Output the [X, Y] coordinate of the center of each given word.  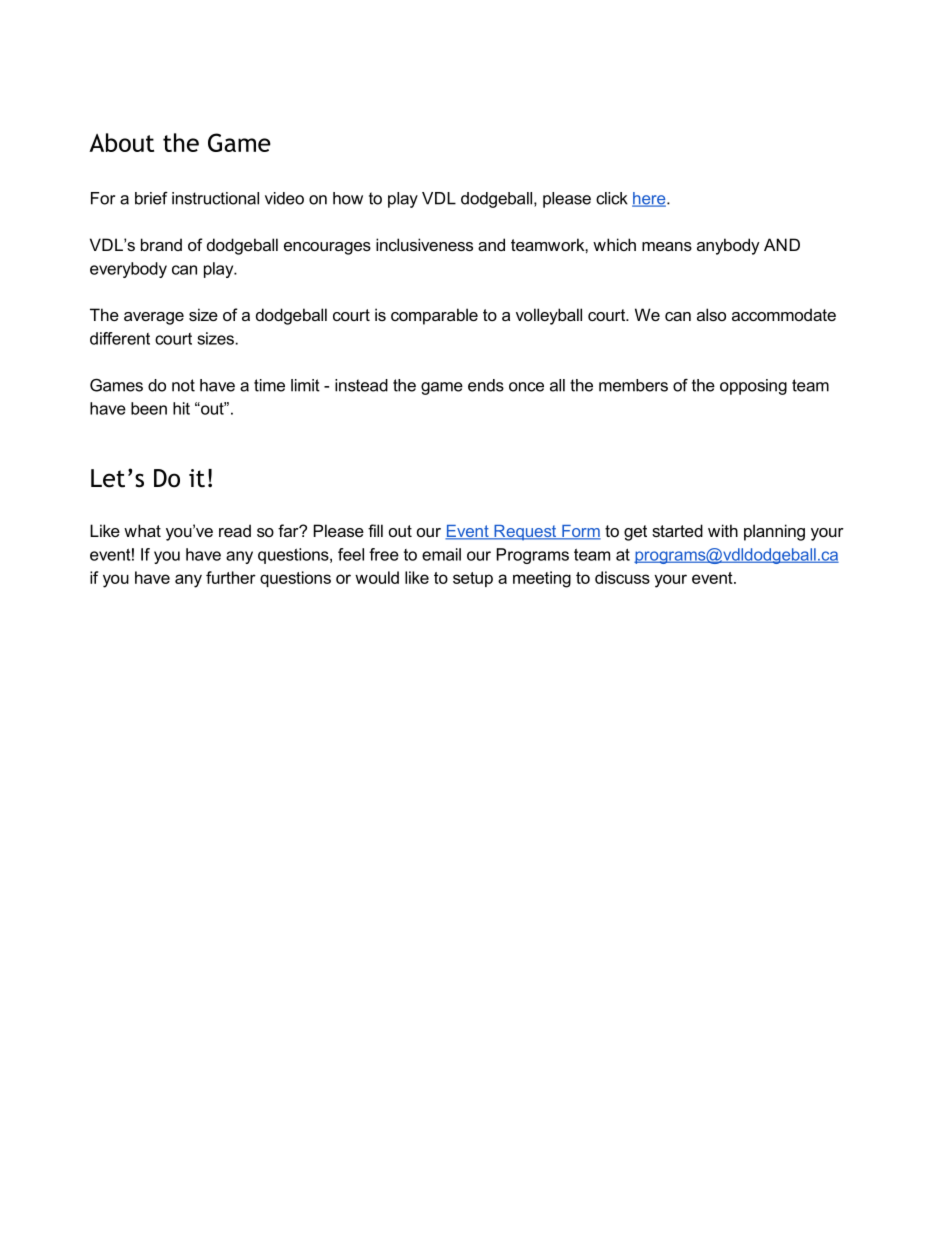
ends [486, 385]
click [612, 198]
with [723, 530]
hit [181, 408]
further [231, 577]
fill [375, 530]
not [183, 385]
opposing [753, 387]
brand [161, 244]
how [348, 198]
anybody [728, 246]
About [121, 142]
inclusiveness [424, 244]
